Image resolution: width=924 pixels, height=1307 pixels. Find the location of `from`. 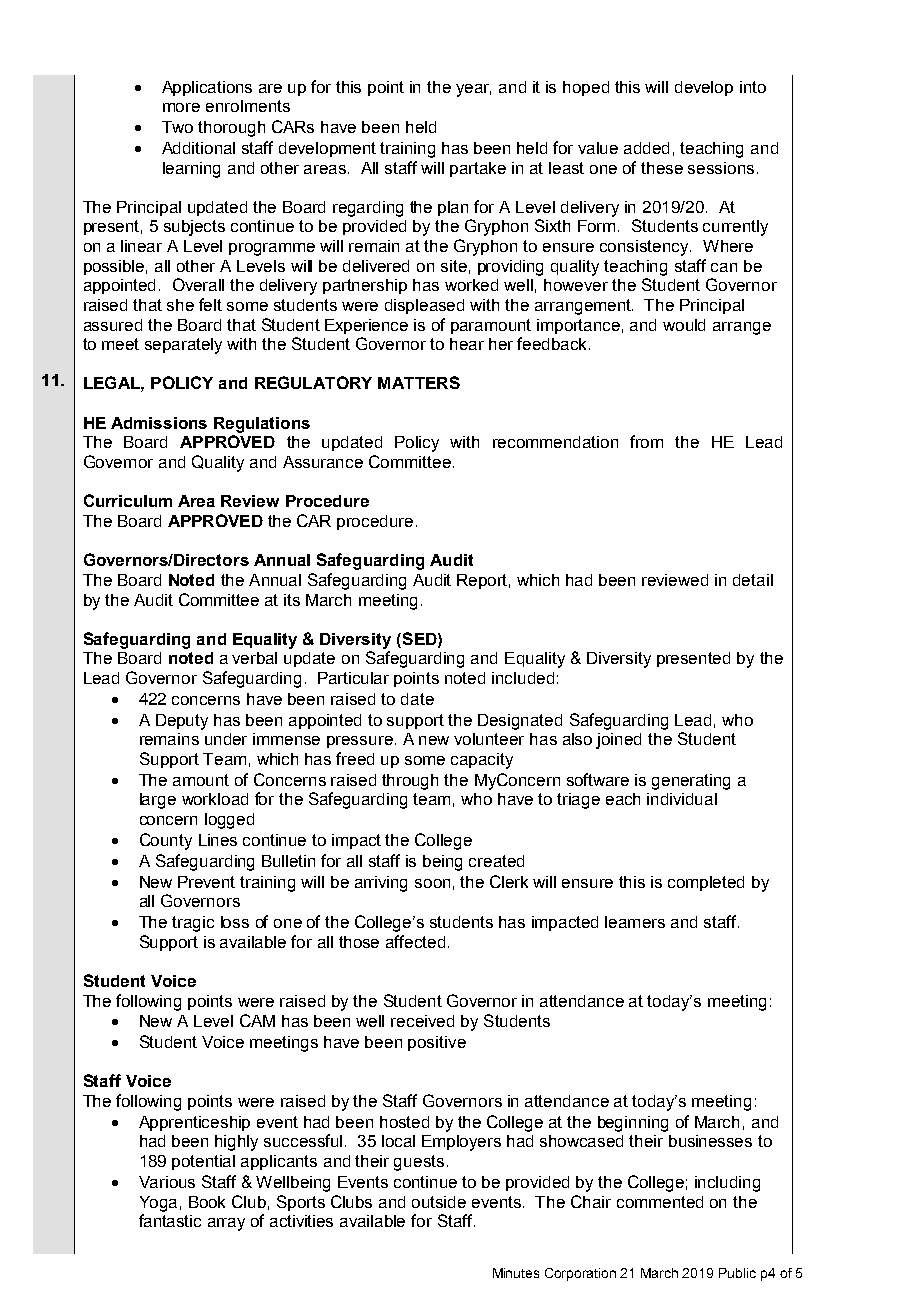

from is located at coordinates (646, 441).
